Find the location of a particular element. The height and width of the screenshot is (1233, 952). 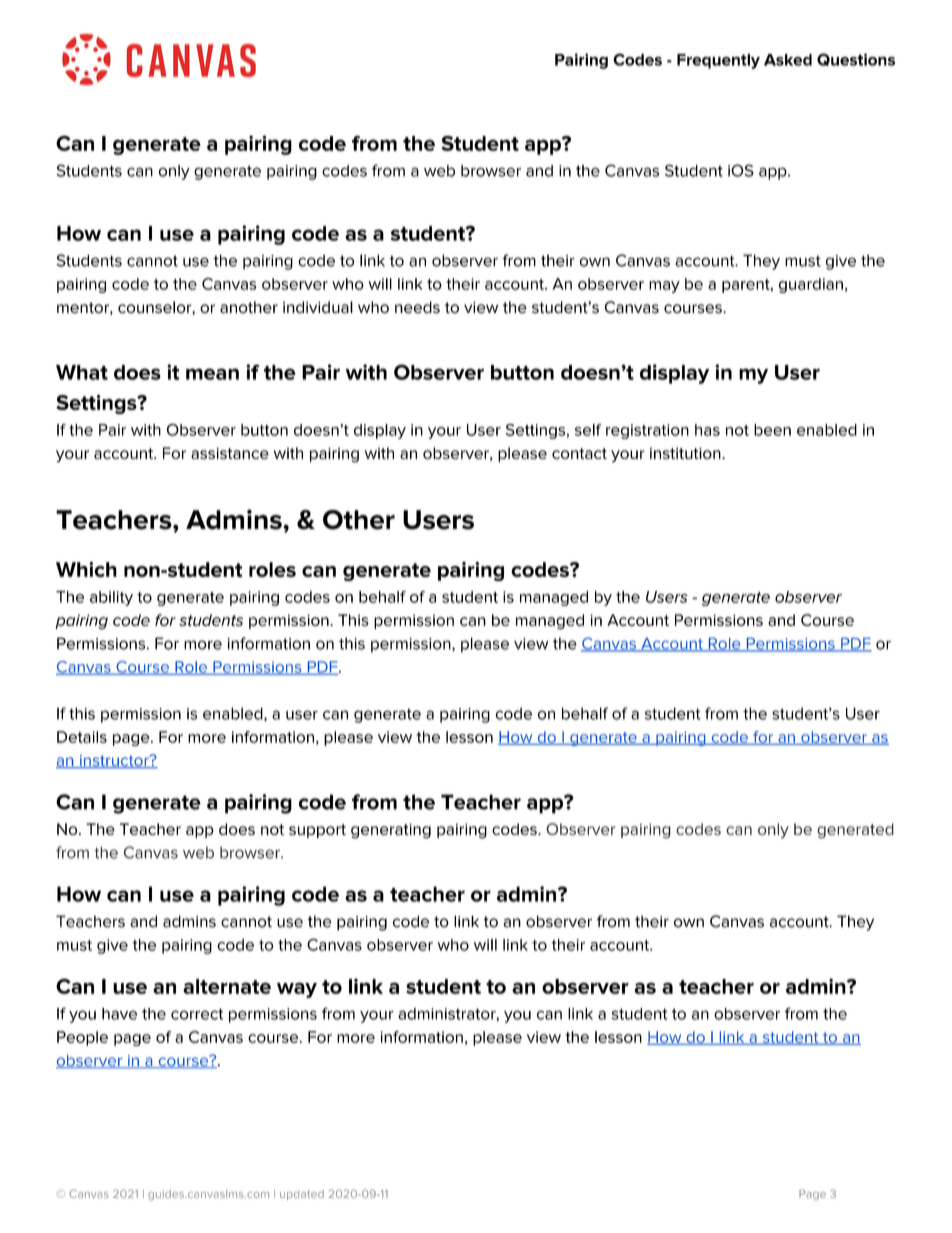

institution is located at coordinates (686, 453).
